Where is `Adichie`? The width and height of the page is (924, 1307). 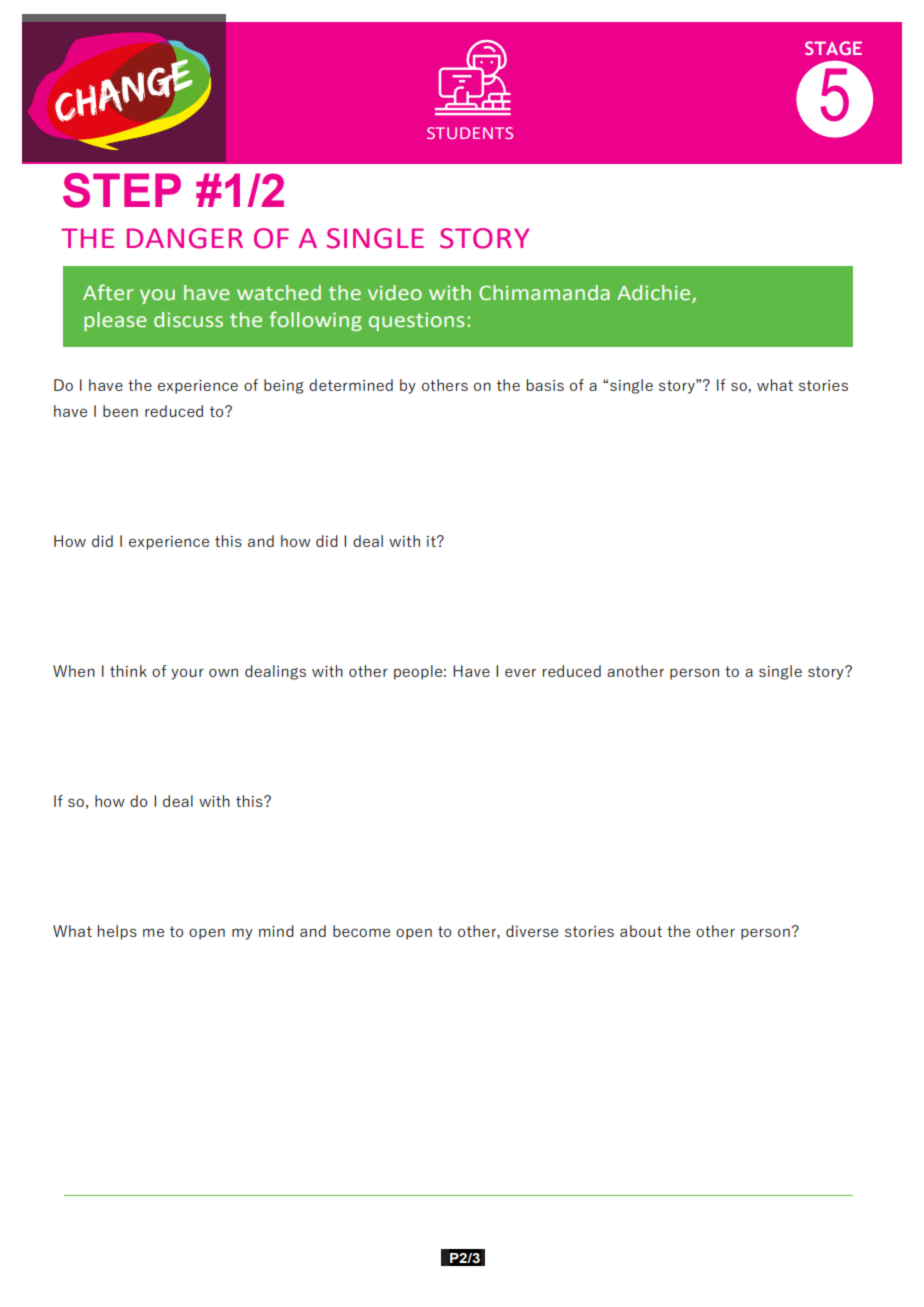
Adichie is located at coordinates (655, 293).
